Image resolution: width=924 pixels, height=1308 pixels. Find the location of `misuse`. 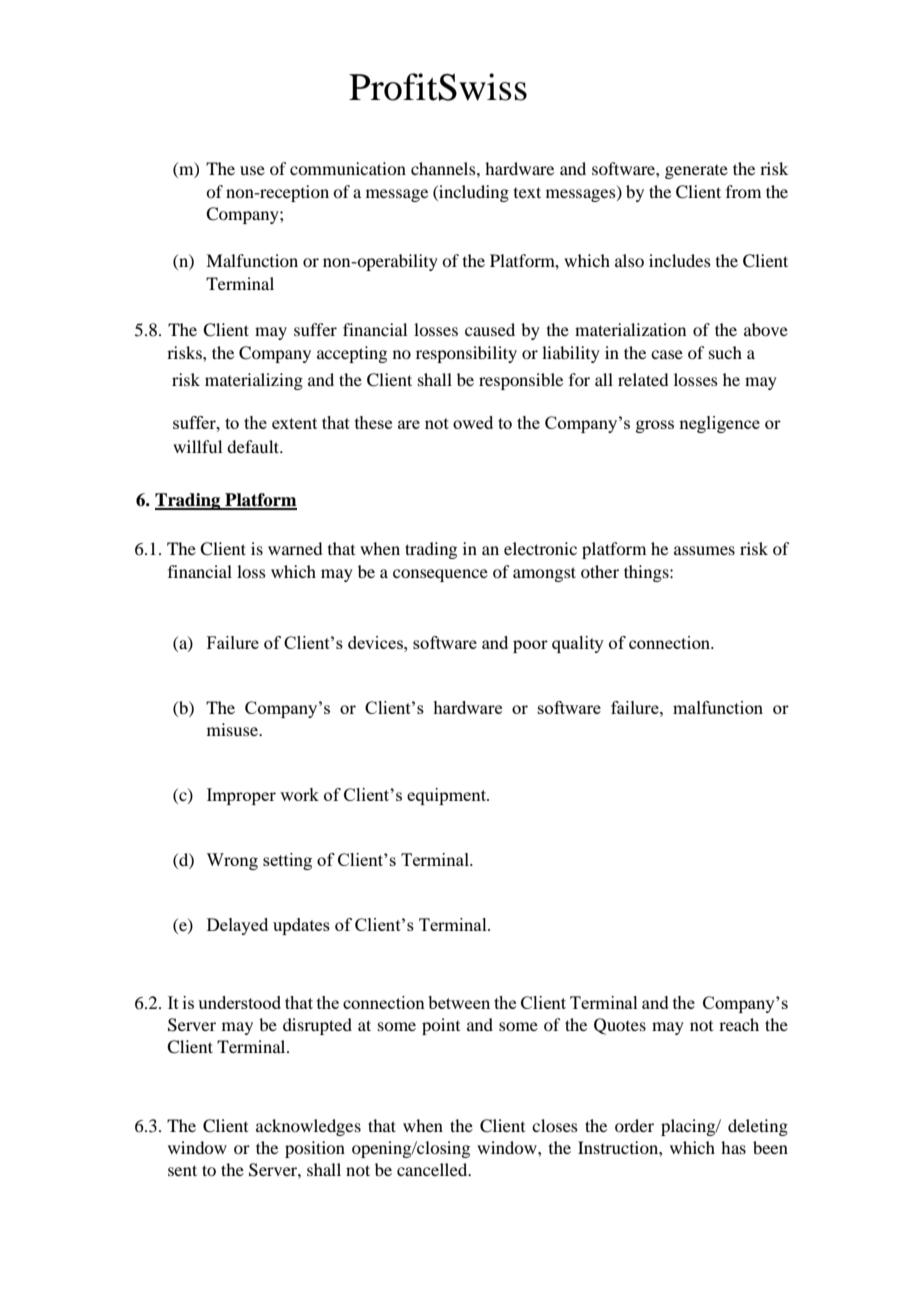

misuse is located at coordinates (233, 729).
